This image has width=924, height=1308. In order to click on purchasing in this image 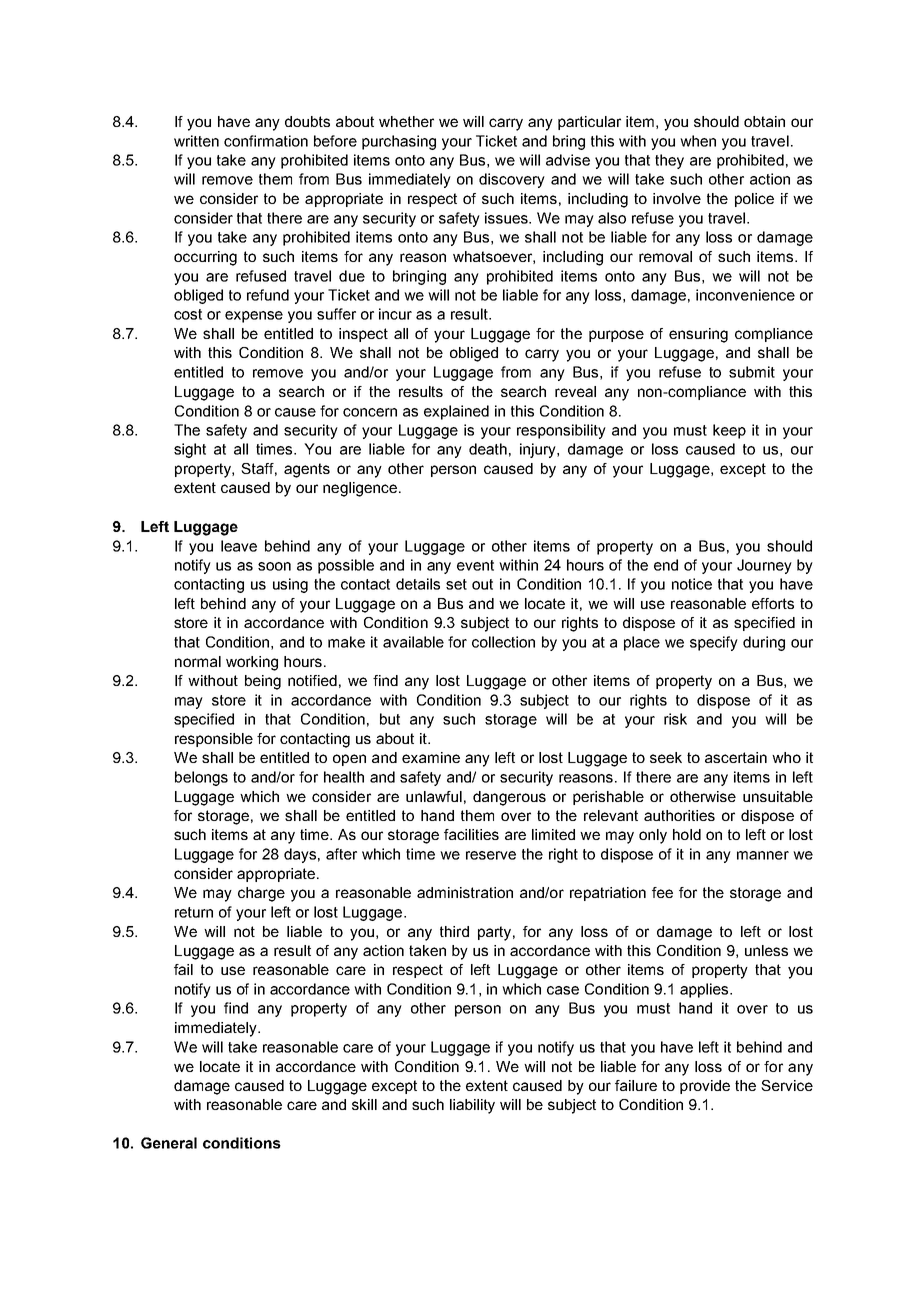, I will do `click(399, 142)`.
